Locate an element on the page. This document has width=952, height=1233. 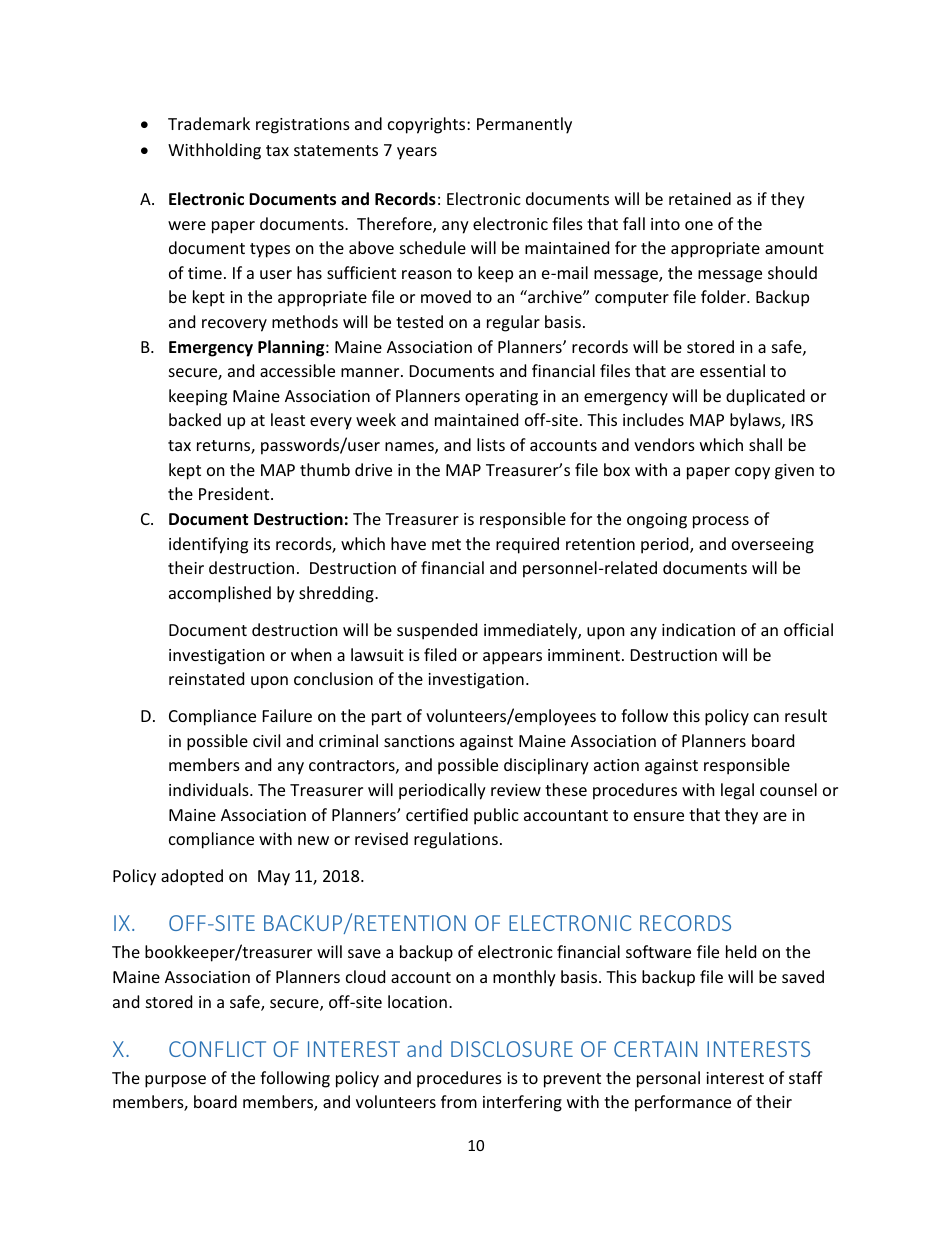
accomplished is located at coordinates (220, 594).
